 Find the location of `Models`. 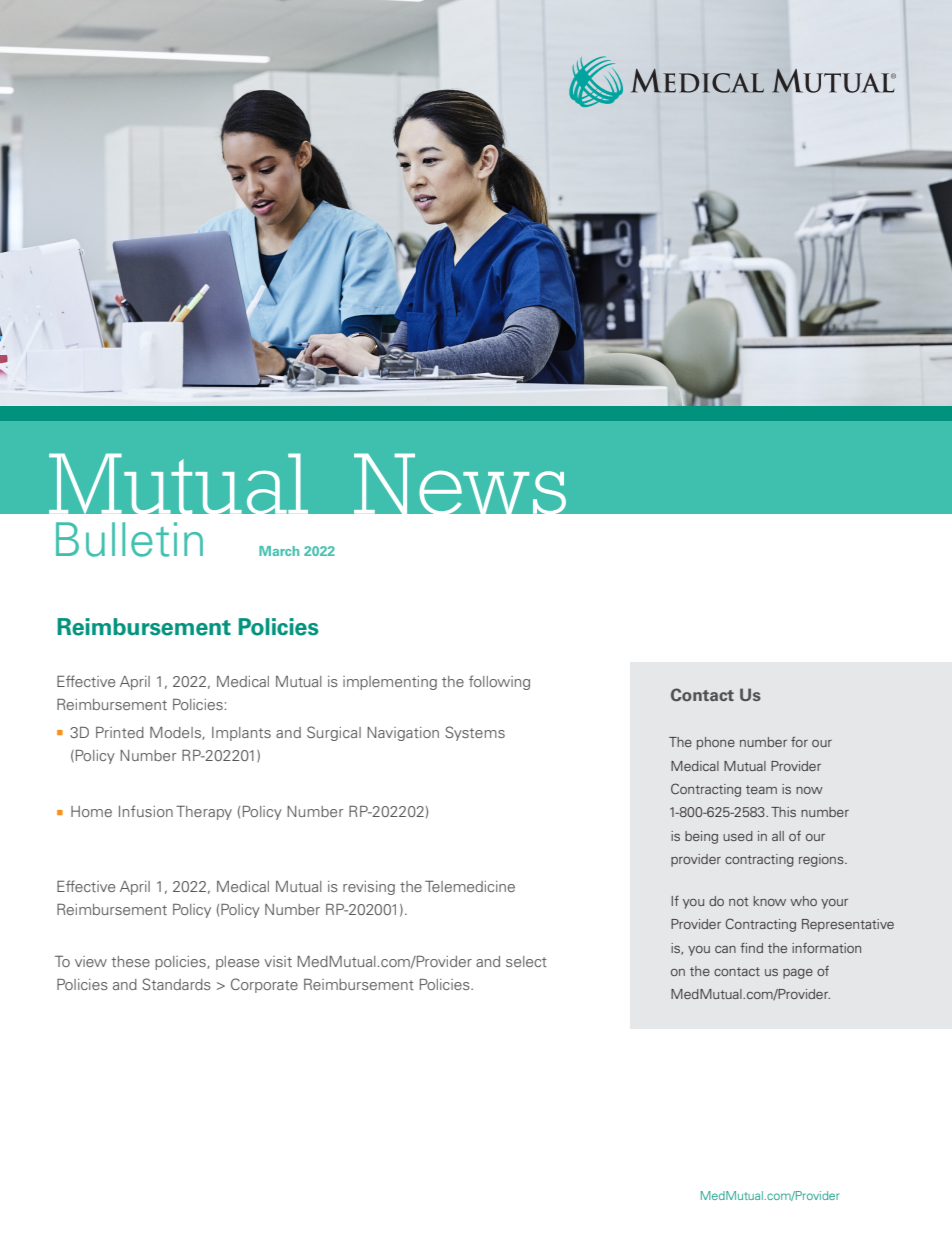

Models is located at coordinates (176, 733).
